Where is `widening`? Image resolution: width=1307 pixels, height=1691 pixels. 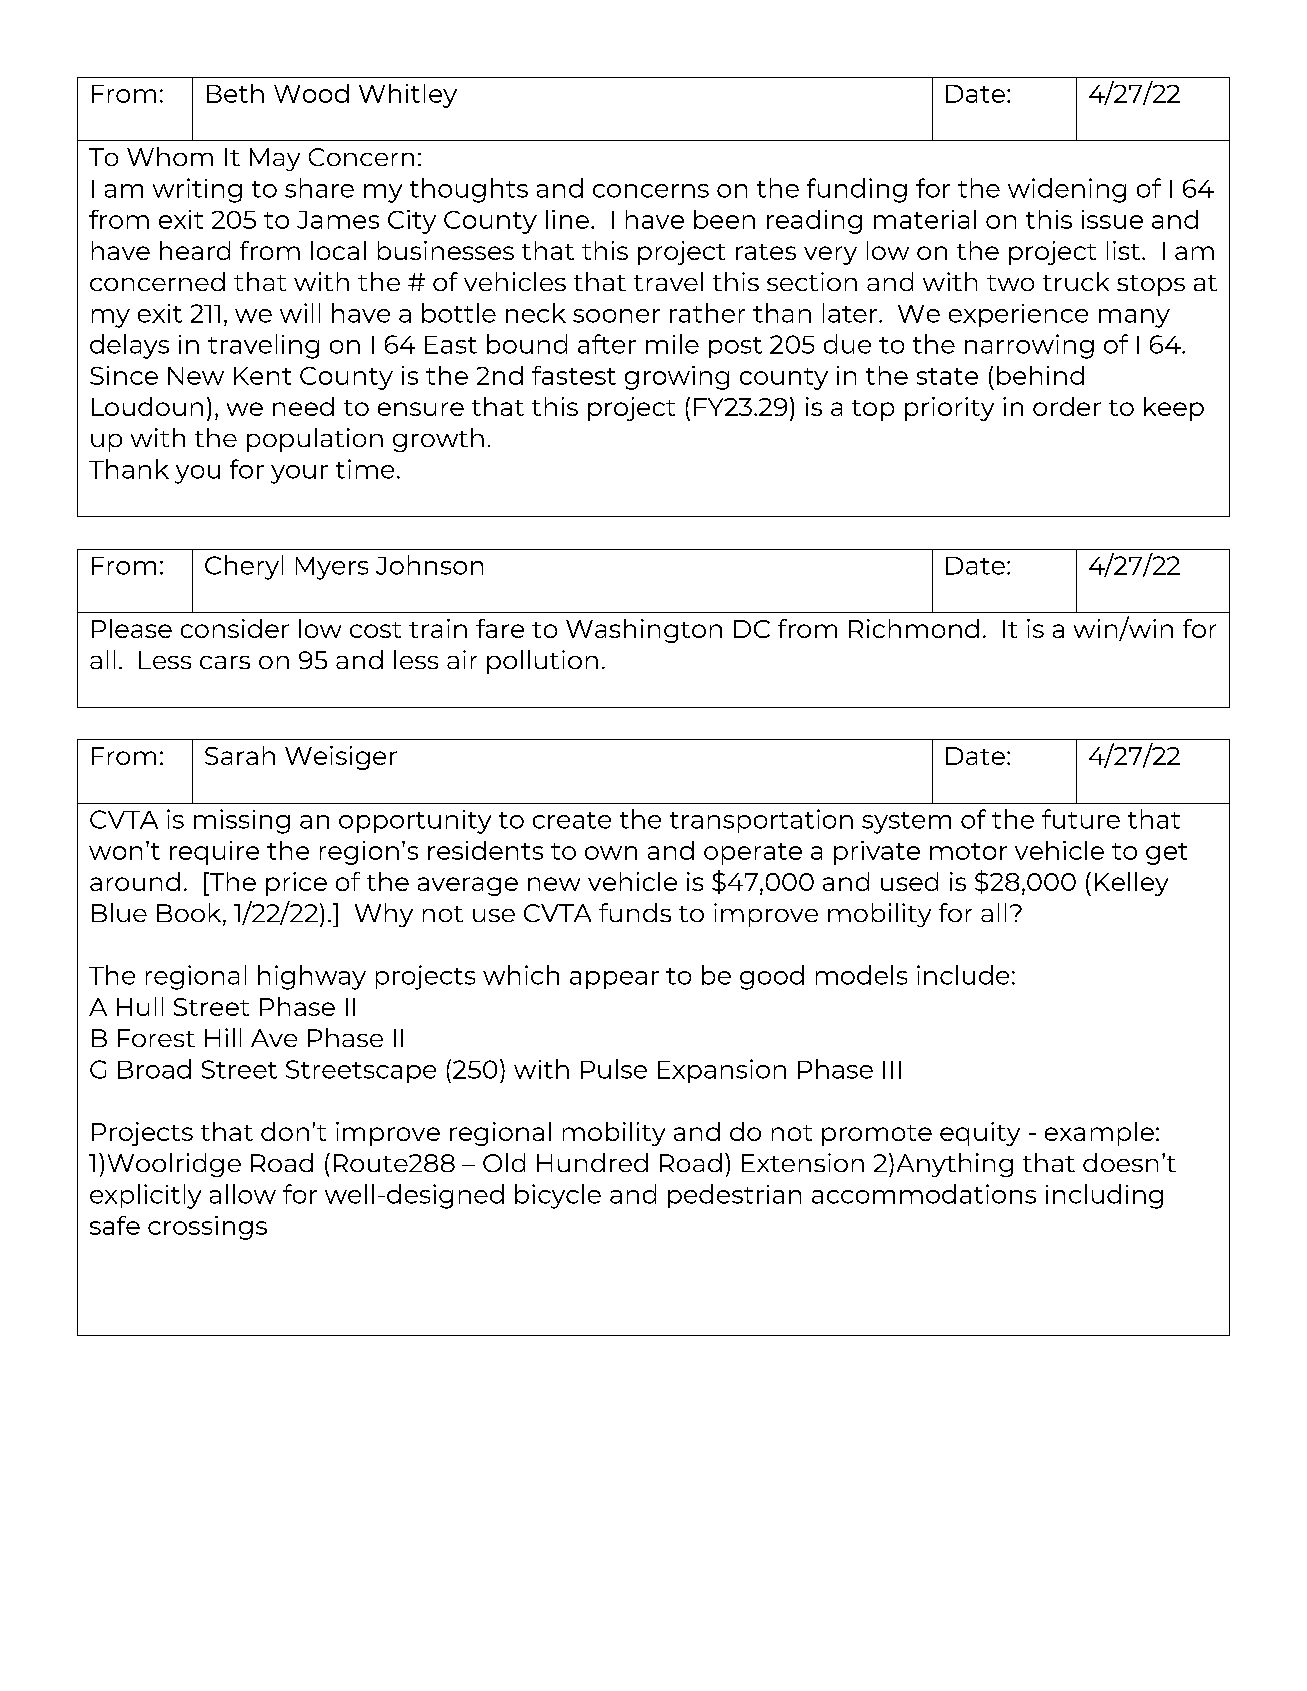
widening is located at coordinates (1067, 190).
